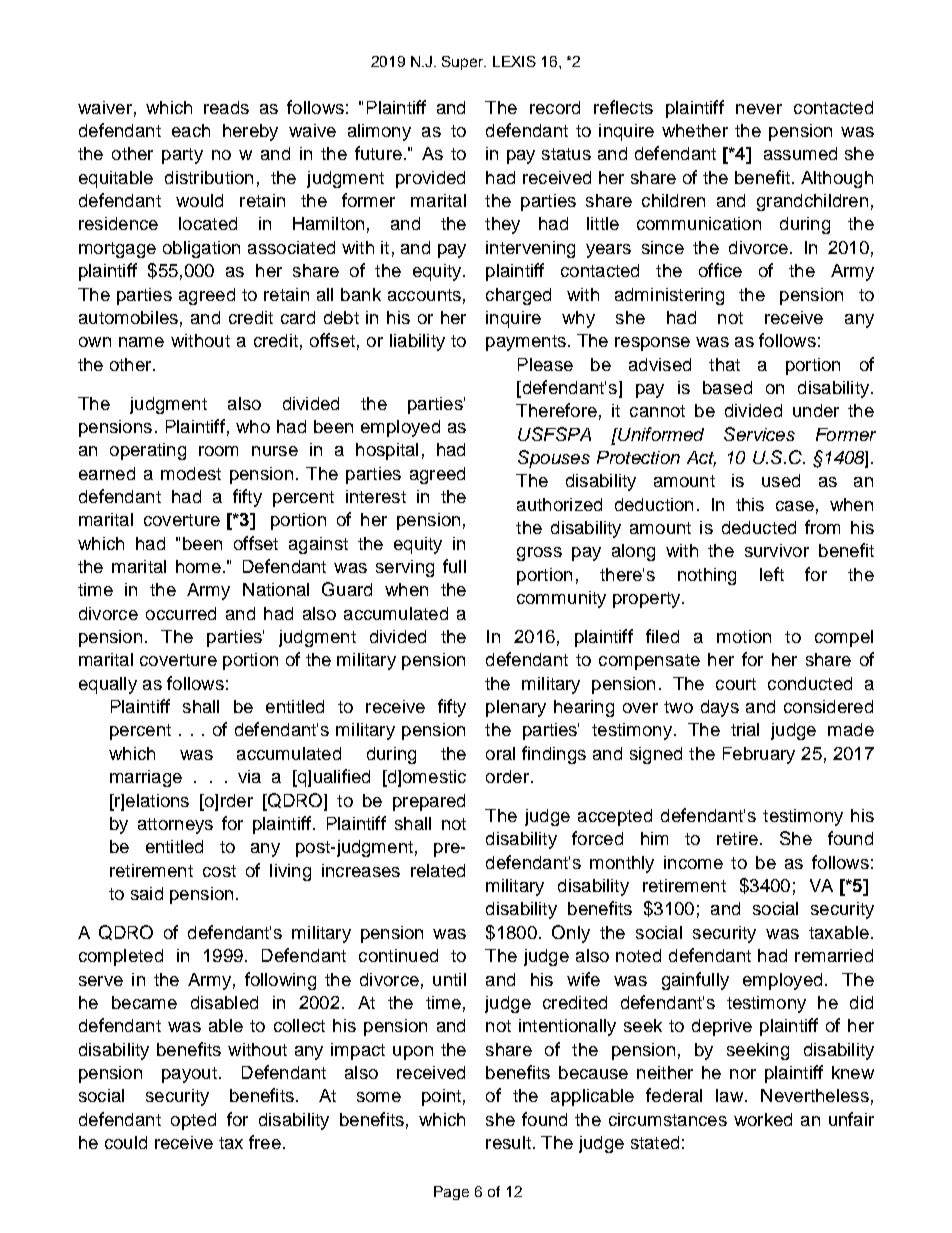  What do you see at coordinates (464, 63) in the screenshot?
I see `Super` at bounding box center [464, 63].
